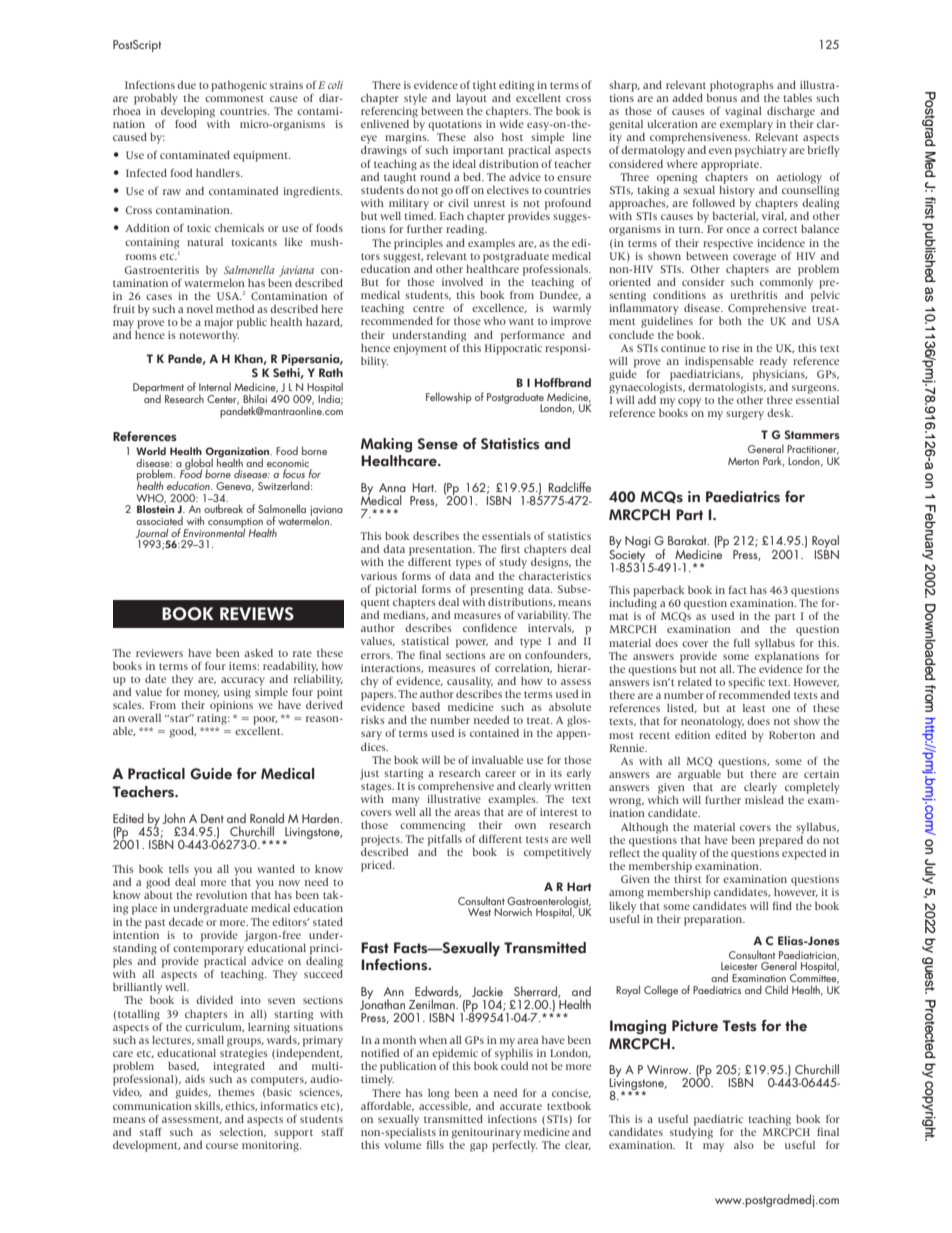 The image size is (952, 1233). What do you see at coordinates (471, 98) in the screenshot?
I see `layout` at bounding box center [471, 98].
